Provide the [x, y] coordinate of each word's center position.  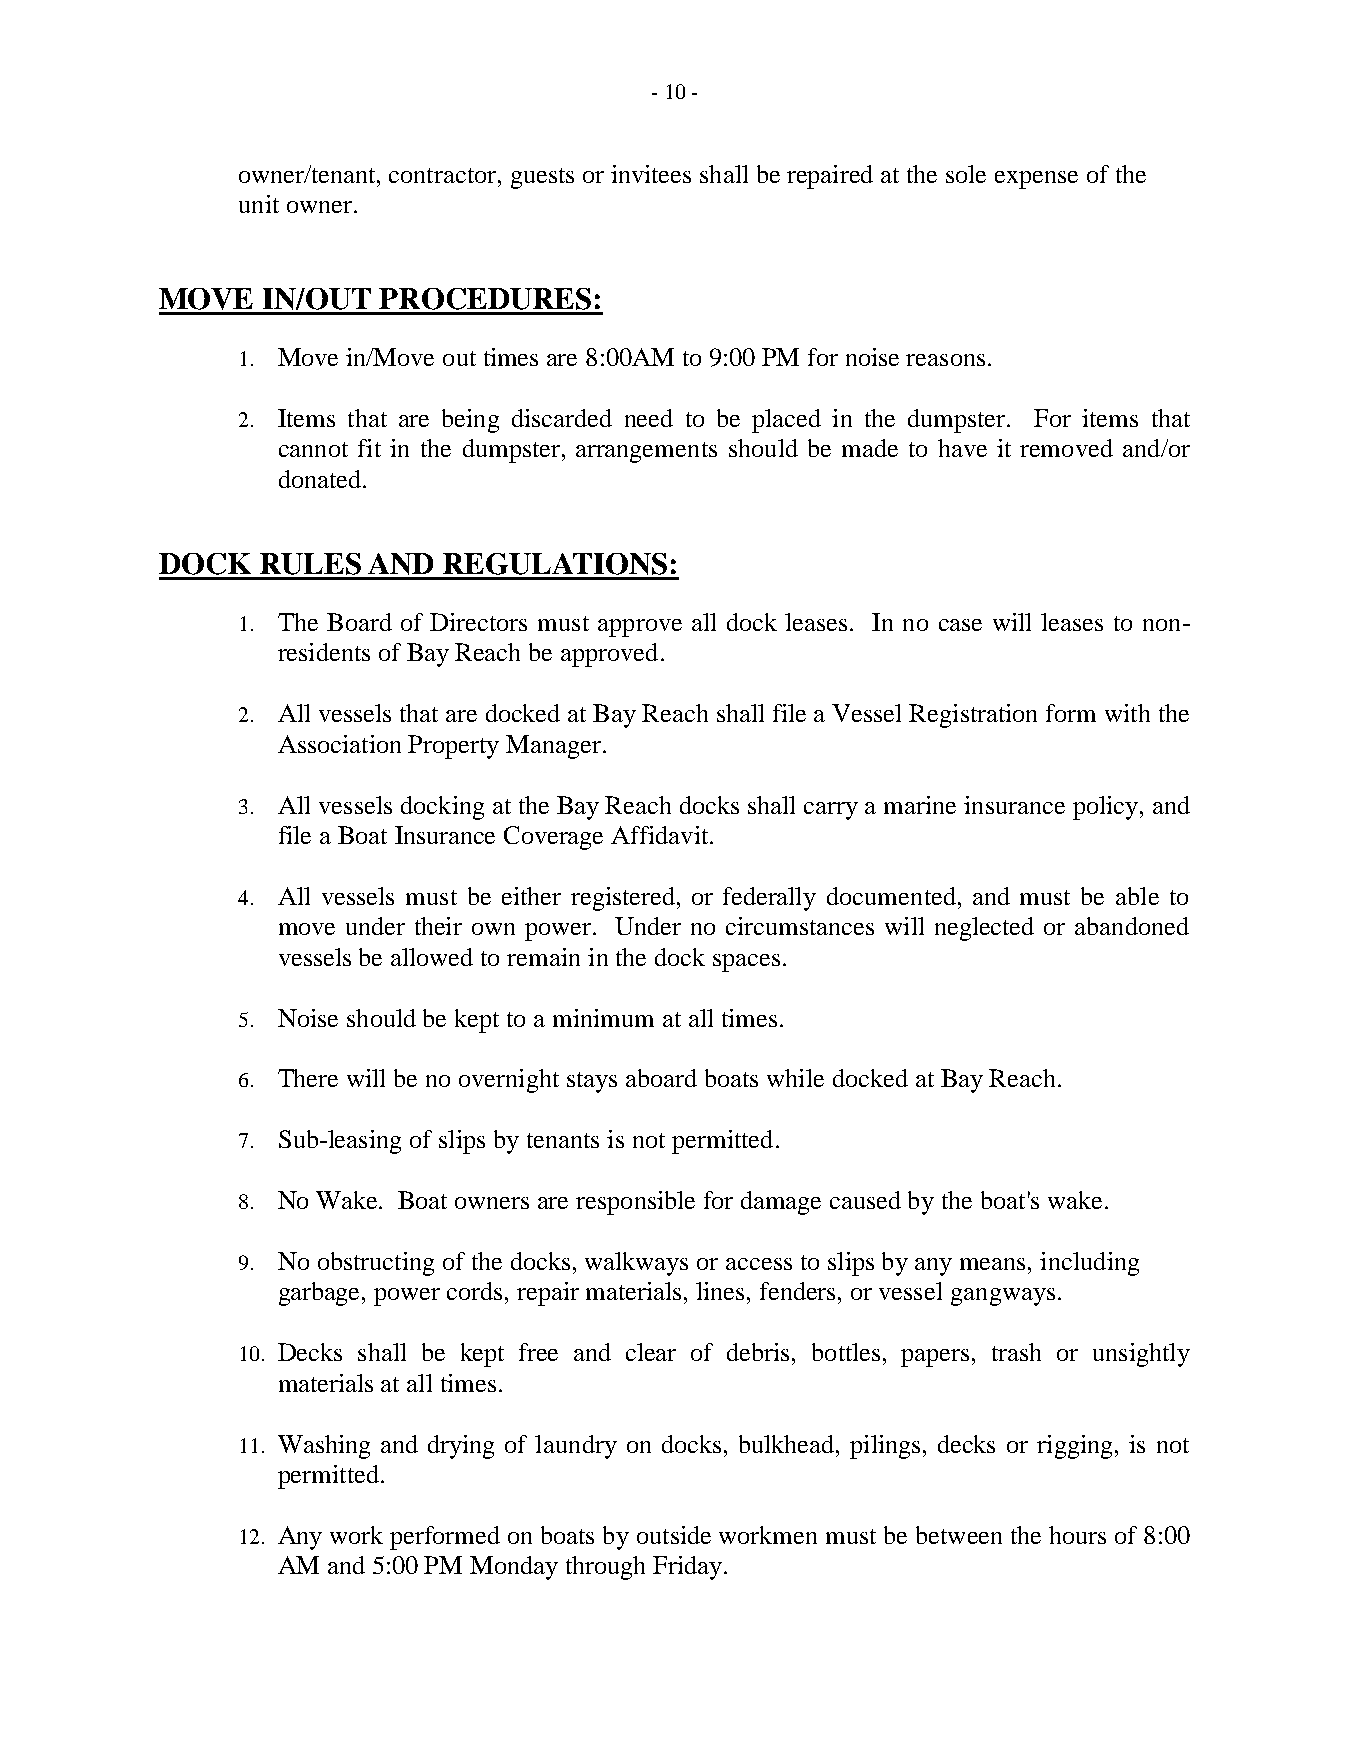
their [438, 926]
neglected [984, 929]
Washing [324, 1447]
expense [1036, 180]
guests [542, 178]
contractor [444, 175]
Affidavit [661, 835]
